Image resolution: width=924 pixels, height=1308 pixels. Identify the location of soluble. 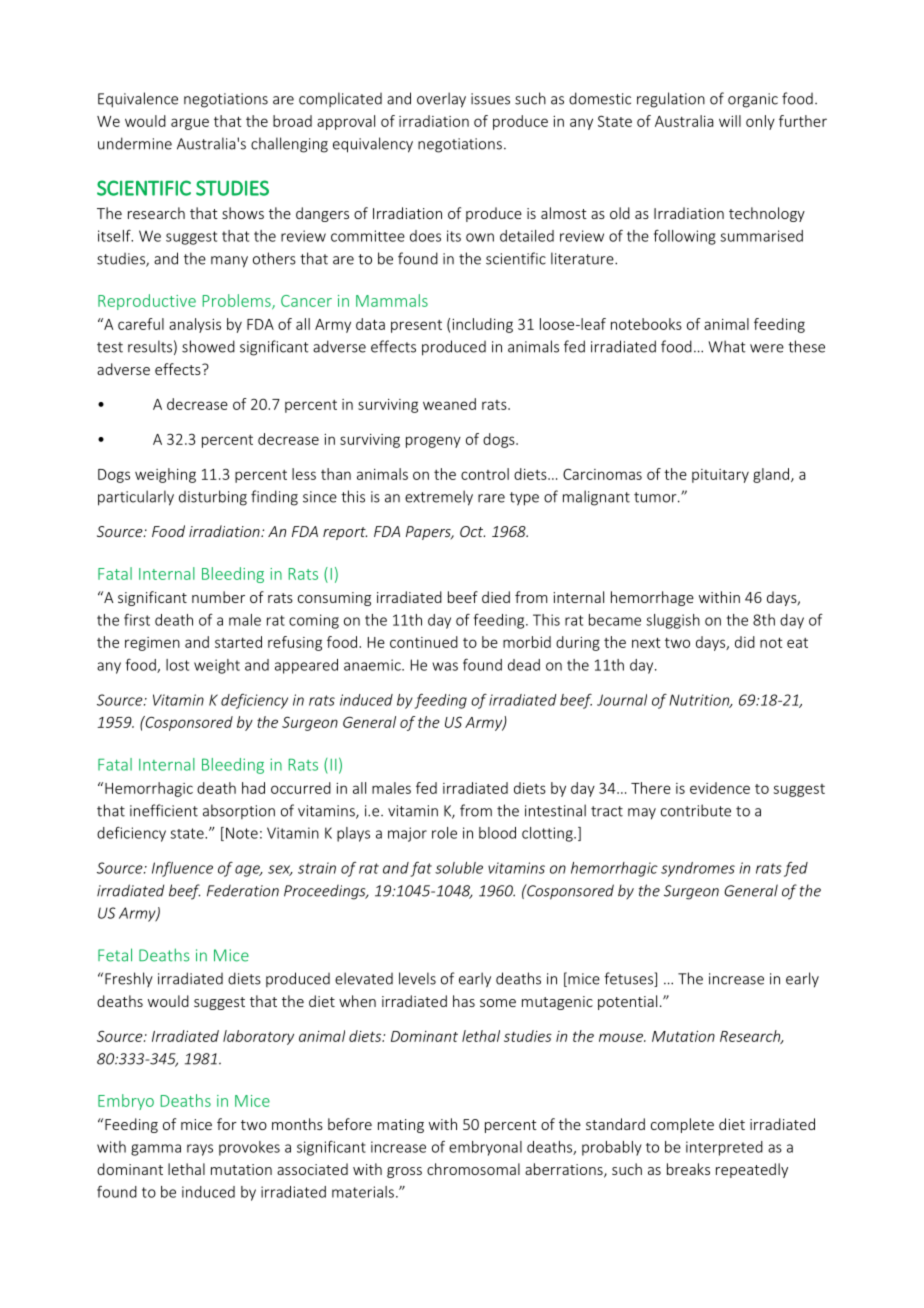
(459, 868).
